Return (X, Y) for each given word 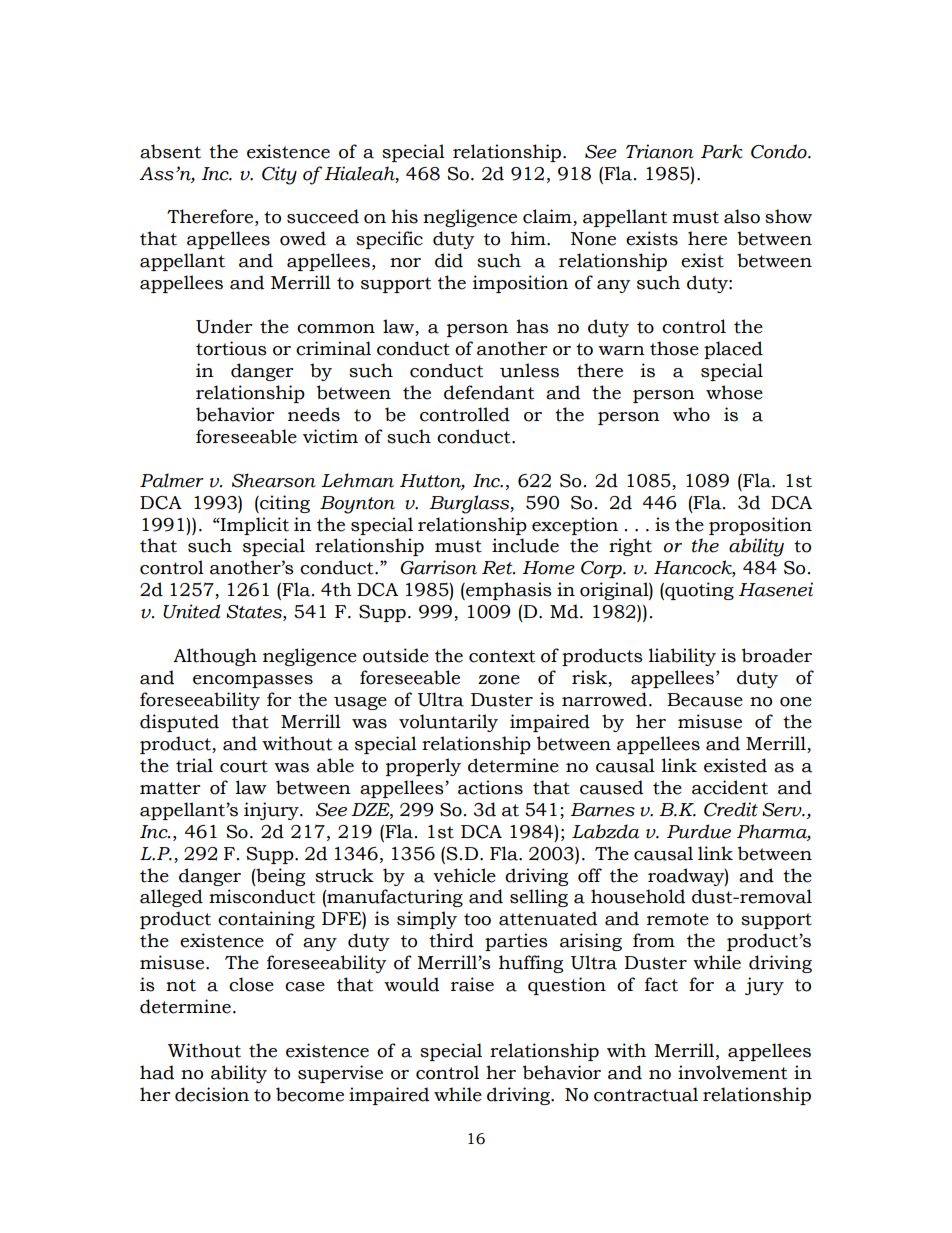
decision (212, 1094)
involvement (732, 1072)
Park (722, 151)
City (279, 175)
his (404, 216)
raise (472, 984)
